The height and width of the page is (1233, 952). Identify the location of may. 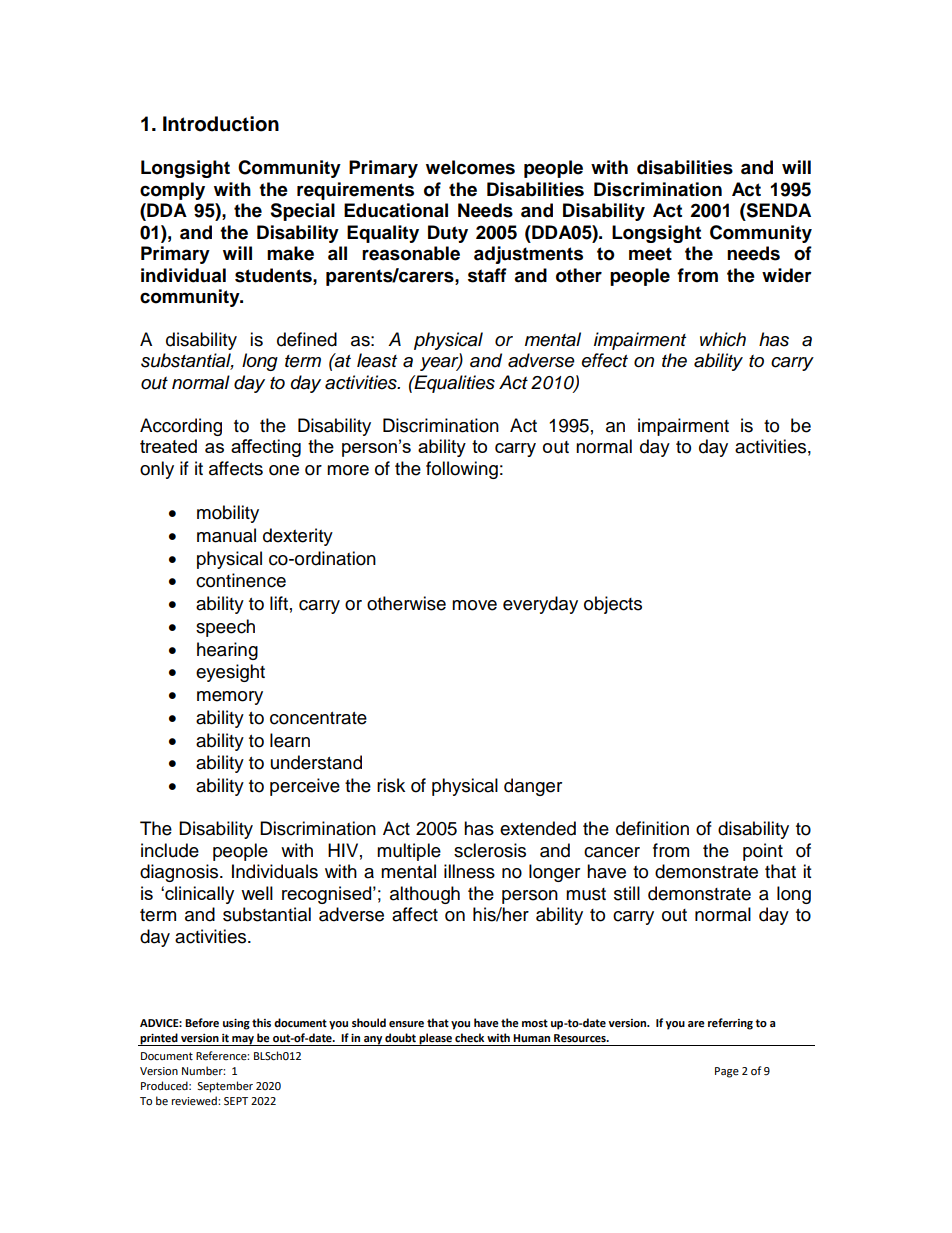
(243, 1041).
